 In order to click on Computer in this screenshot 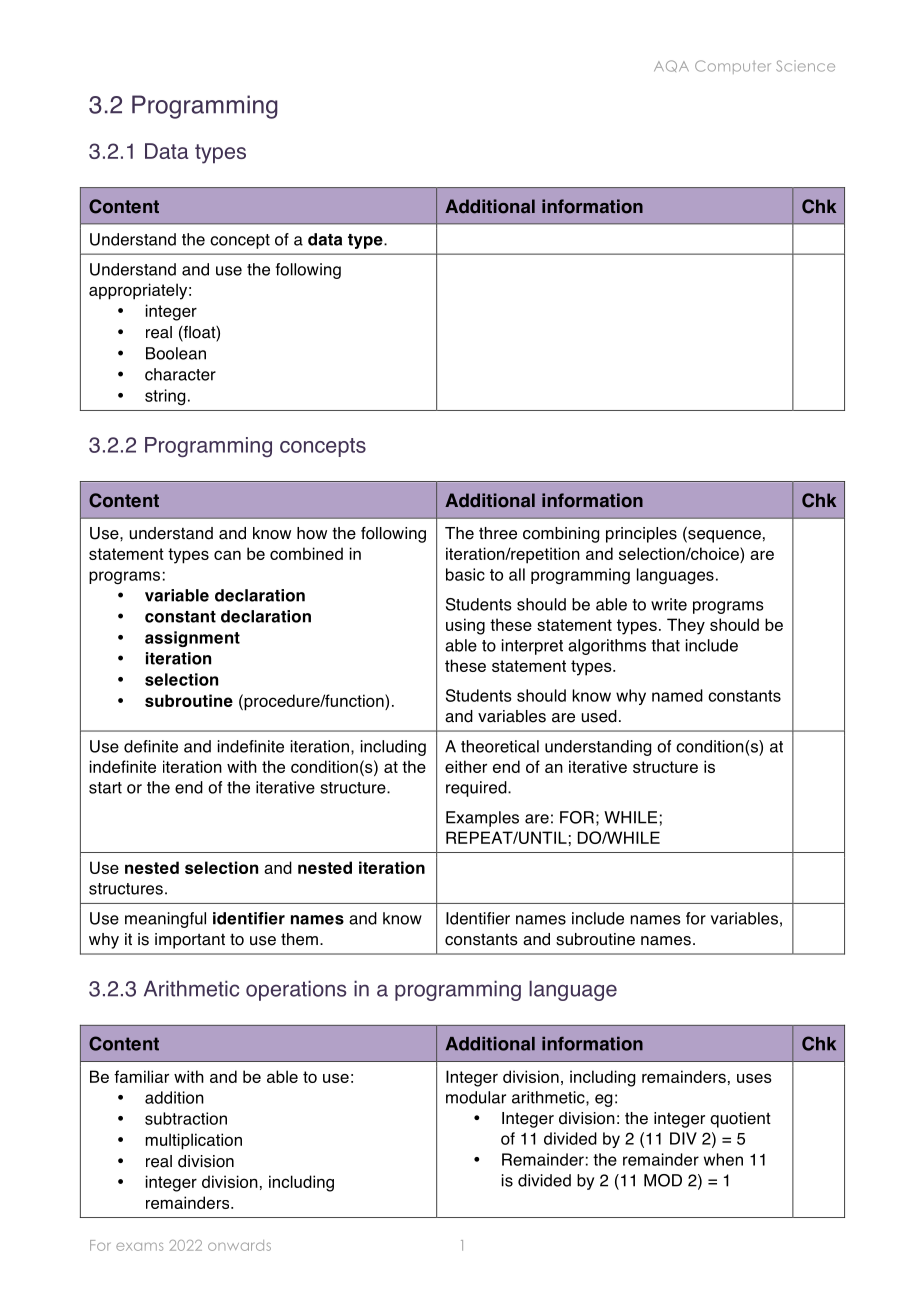, I will do `click(733, 67)`.
